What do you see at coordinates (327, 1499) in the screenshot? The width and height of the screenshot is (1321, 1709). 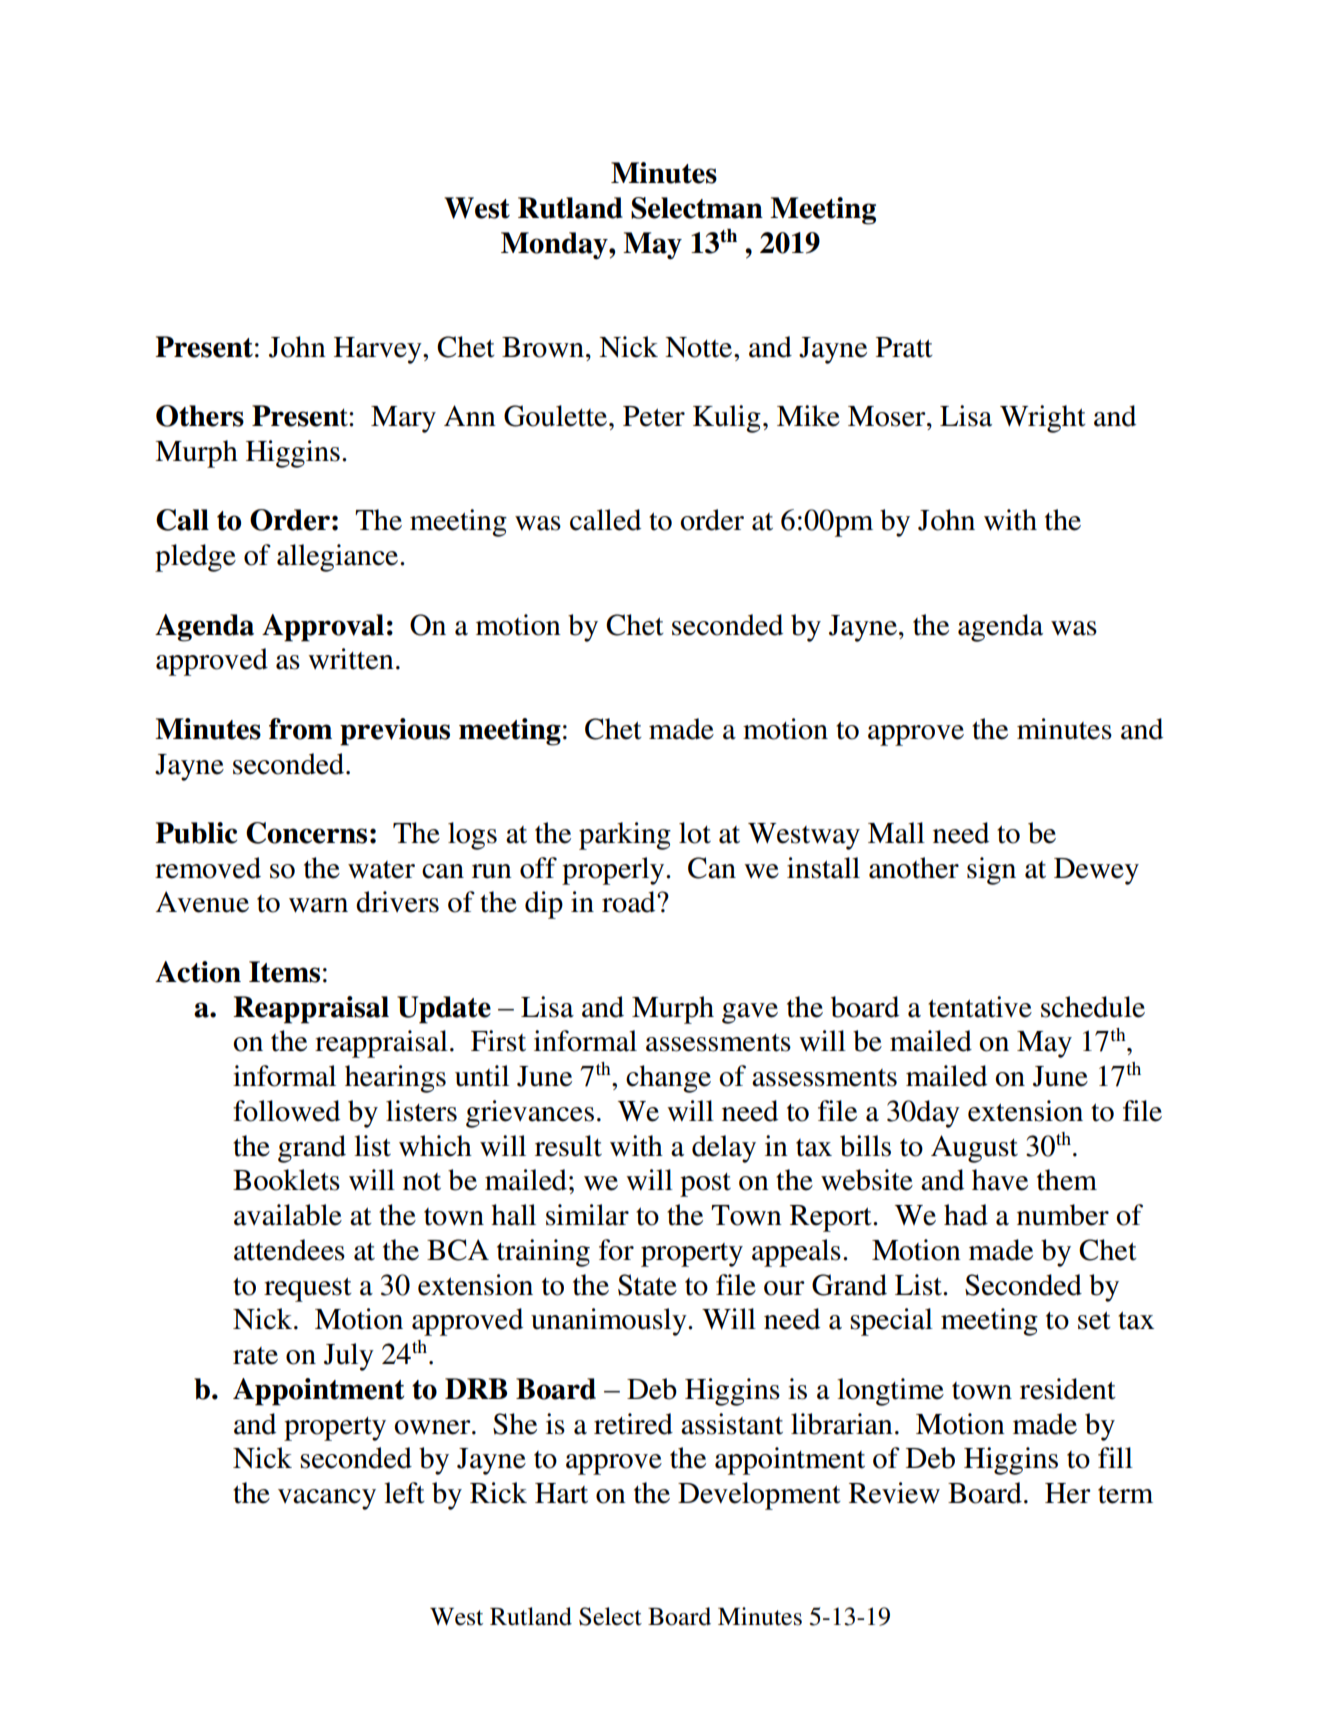 I see `vacancy` at bounding box center [327, 1499].
